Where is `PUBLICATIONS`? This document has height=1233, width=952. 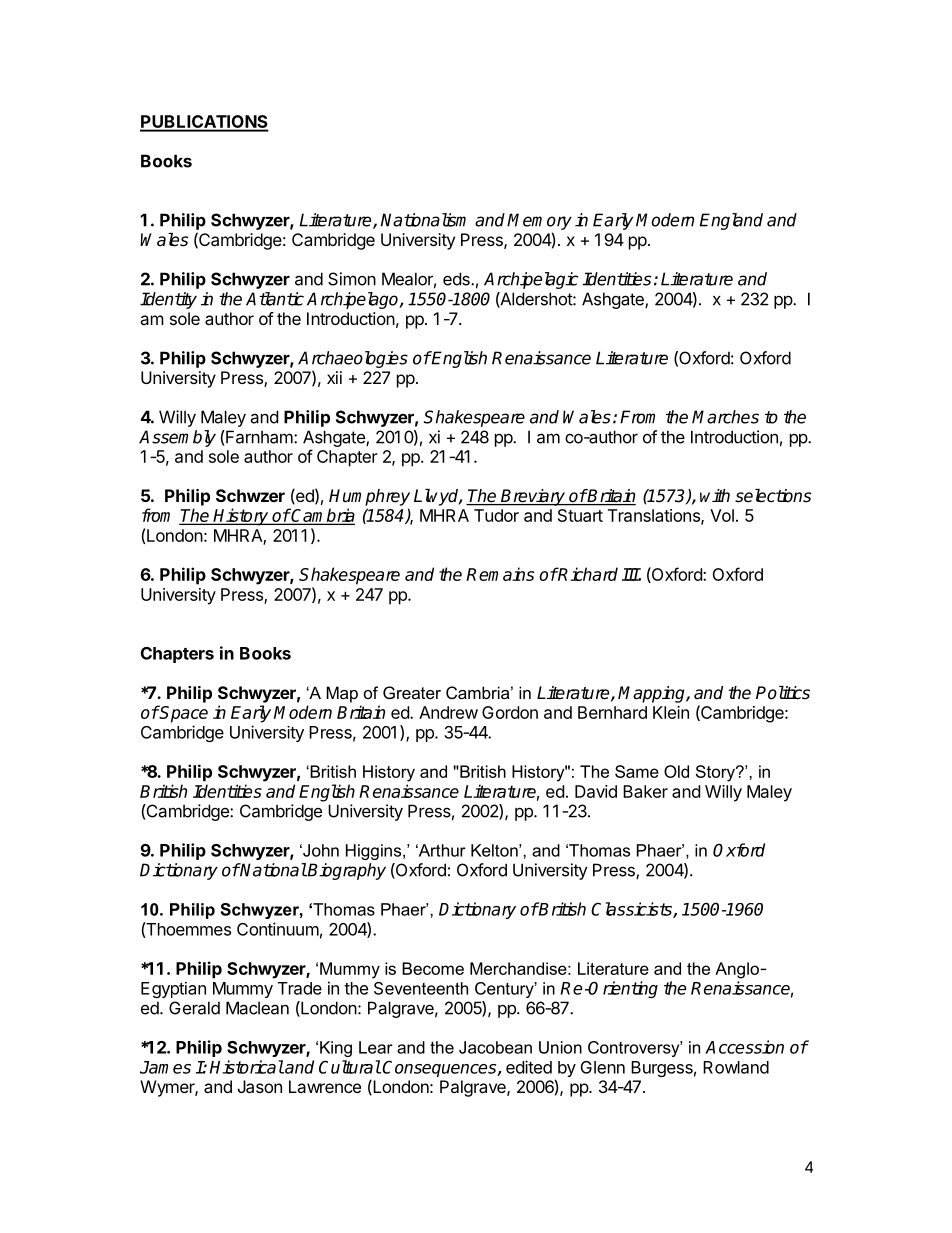 PUBLICATIONS is located at coordinates (204, 123).
